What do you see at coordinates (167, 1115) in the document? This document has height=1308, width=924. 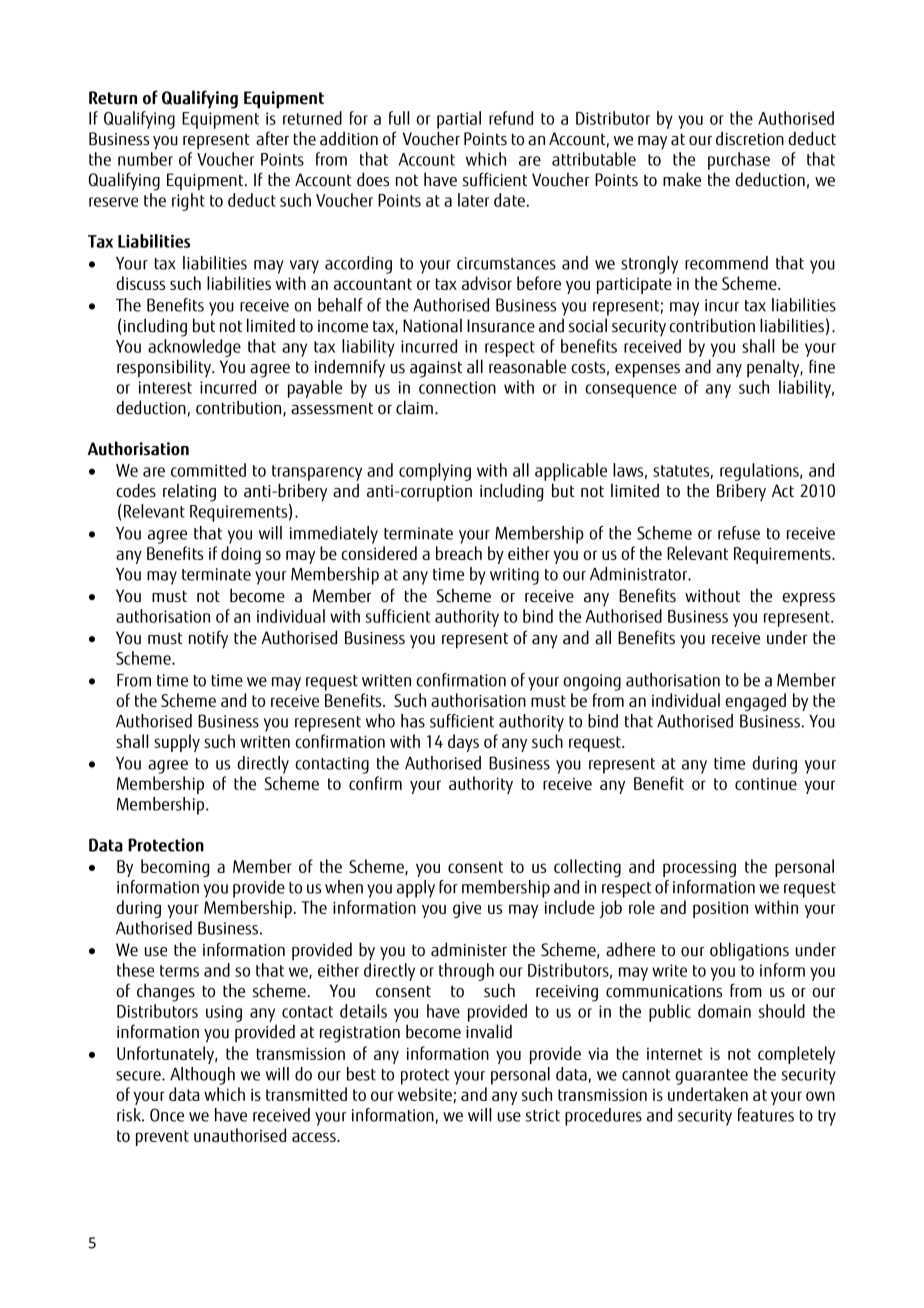 I see `Once` at bounding box center [167, 1115].
